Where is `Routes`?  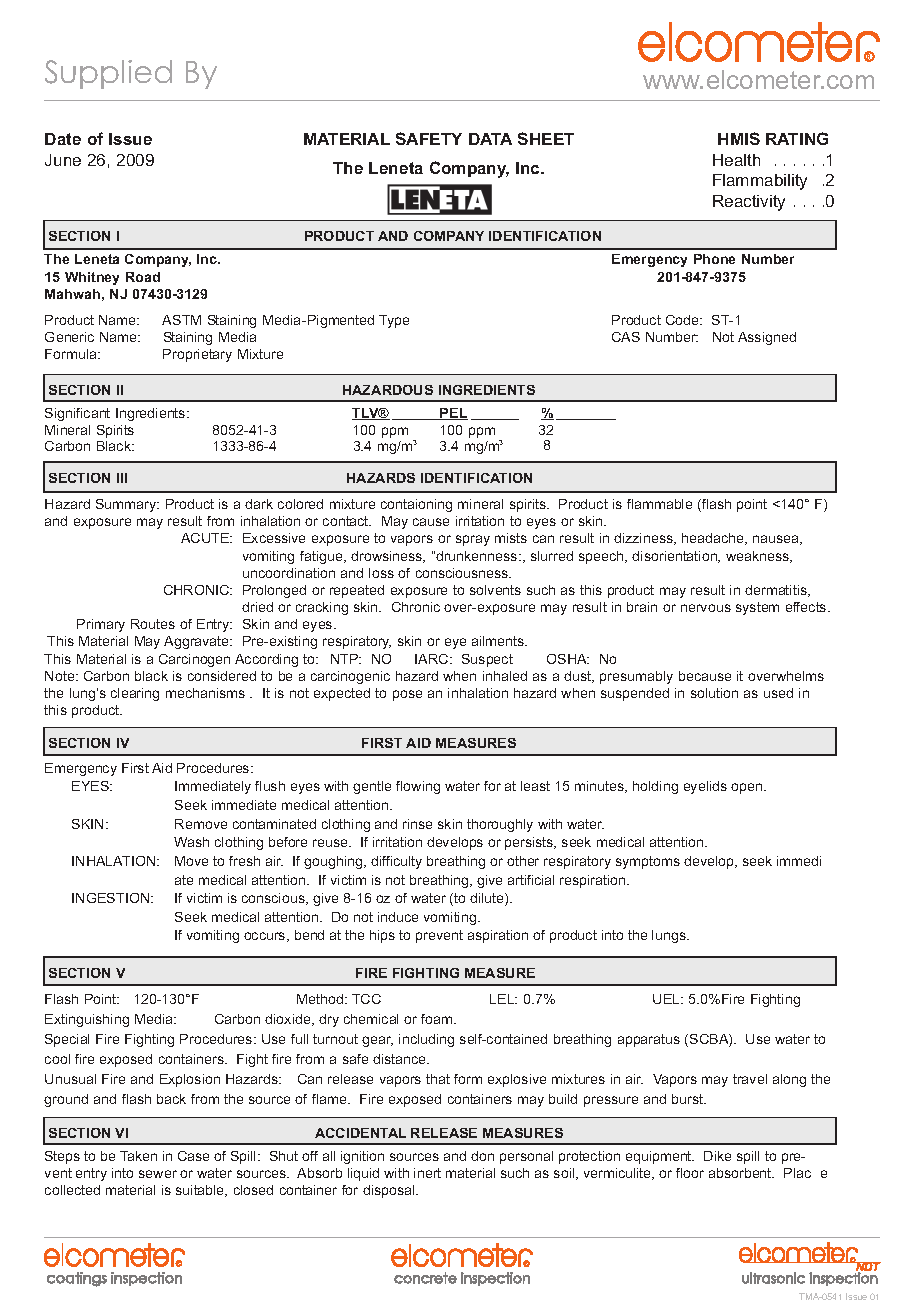 Routes is located at coordinates (153, 624).
